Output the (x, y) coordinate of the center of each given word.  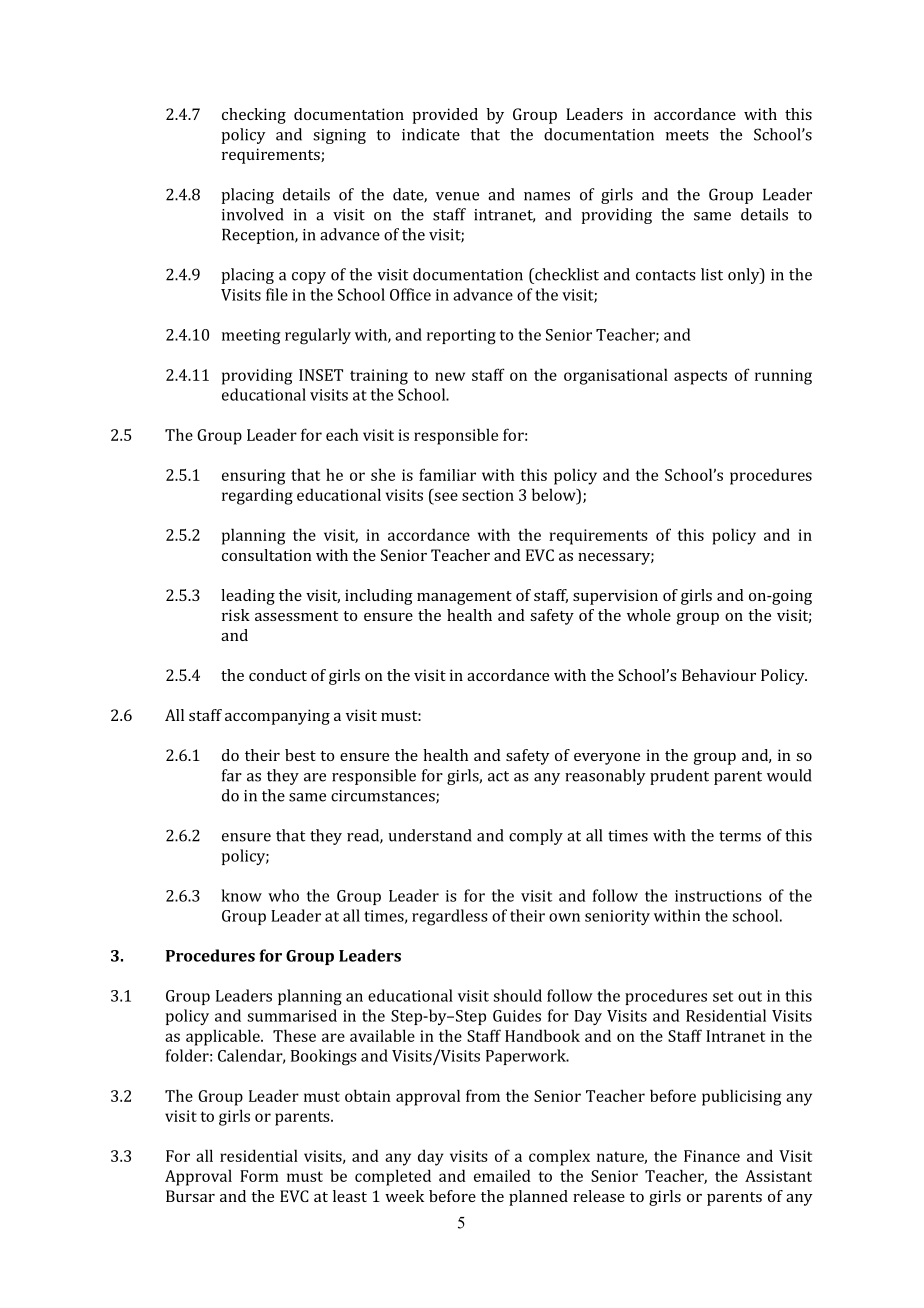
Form (259, 1176)
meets (687, 135)
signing (339, 136)
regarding (257, 496)
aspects (700, 377)
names (547, 196)
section (488, 495)
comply (536, 837)
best (300, 755)
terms (740, 836)
